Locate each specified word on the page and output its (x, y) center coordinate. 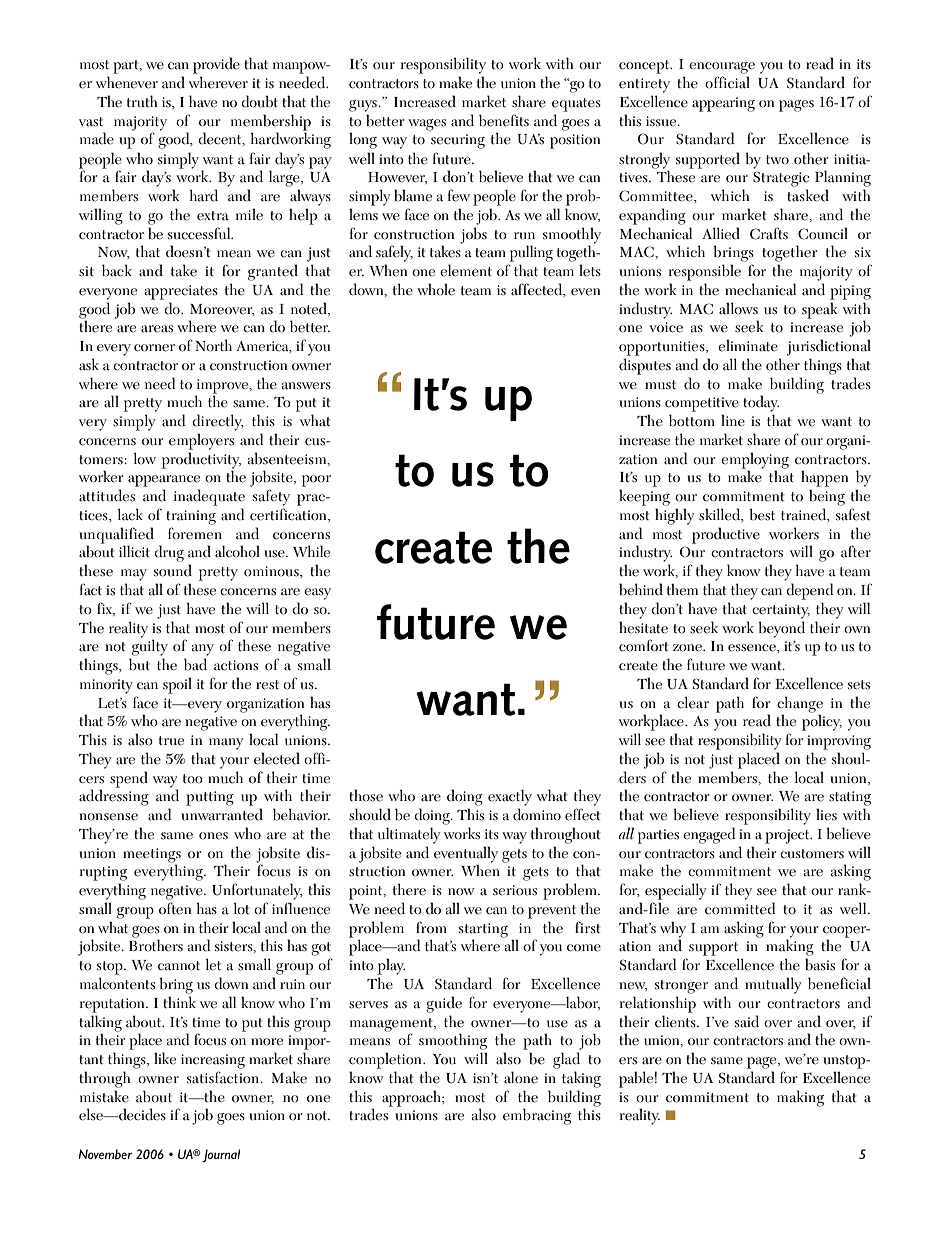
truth (142, 101)
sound (173, 570)
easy (317, 594)
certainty (781, 611)
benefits (504, 120)
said (747, 1021)
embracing (537, 1116)
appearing (723, 104)
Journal (221, 1155)
